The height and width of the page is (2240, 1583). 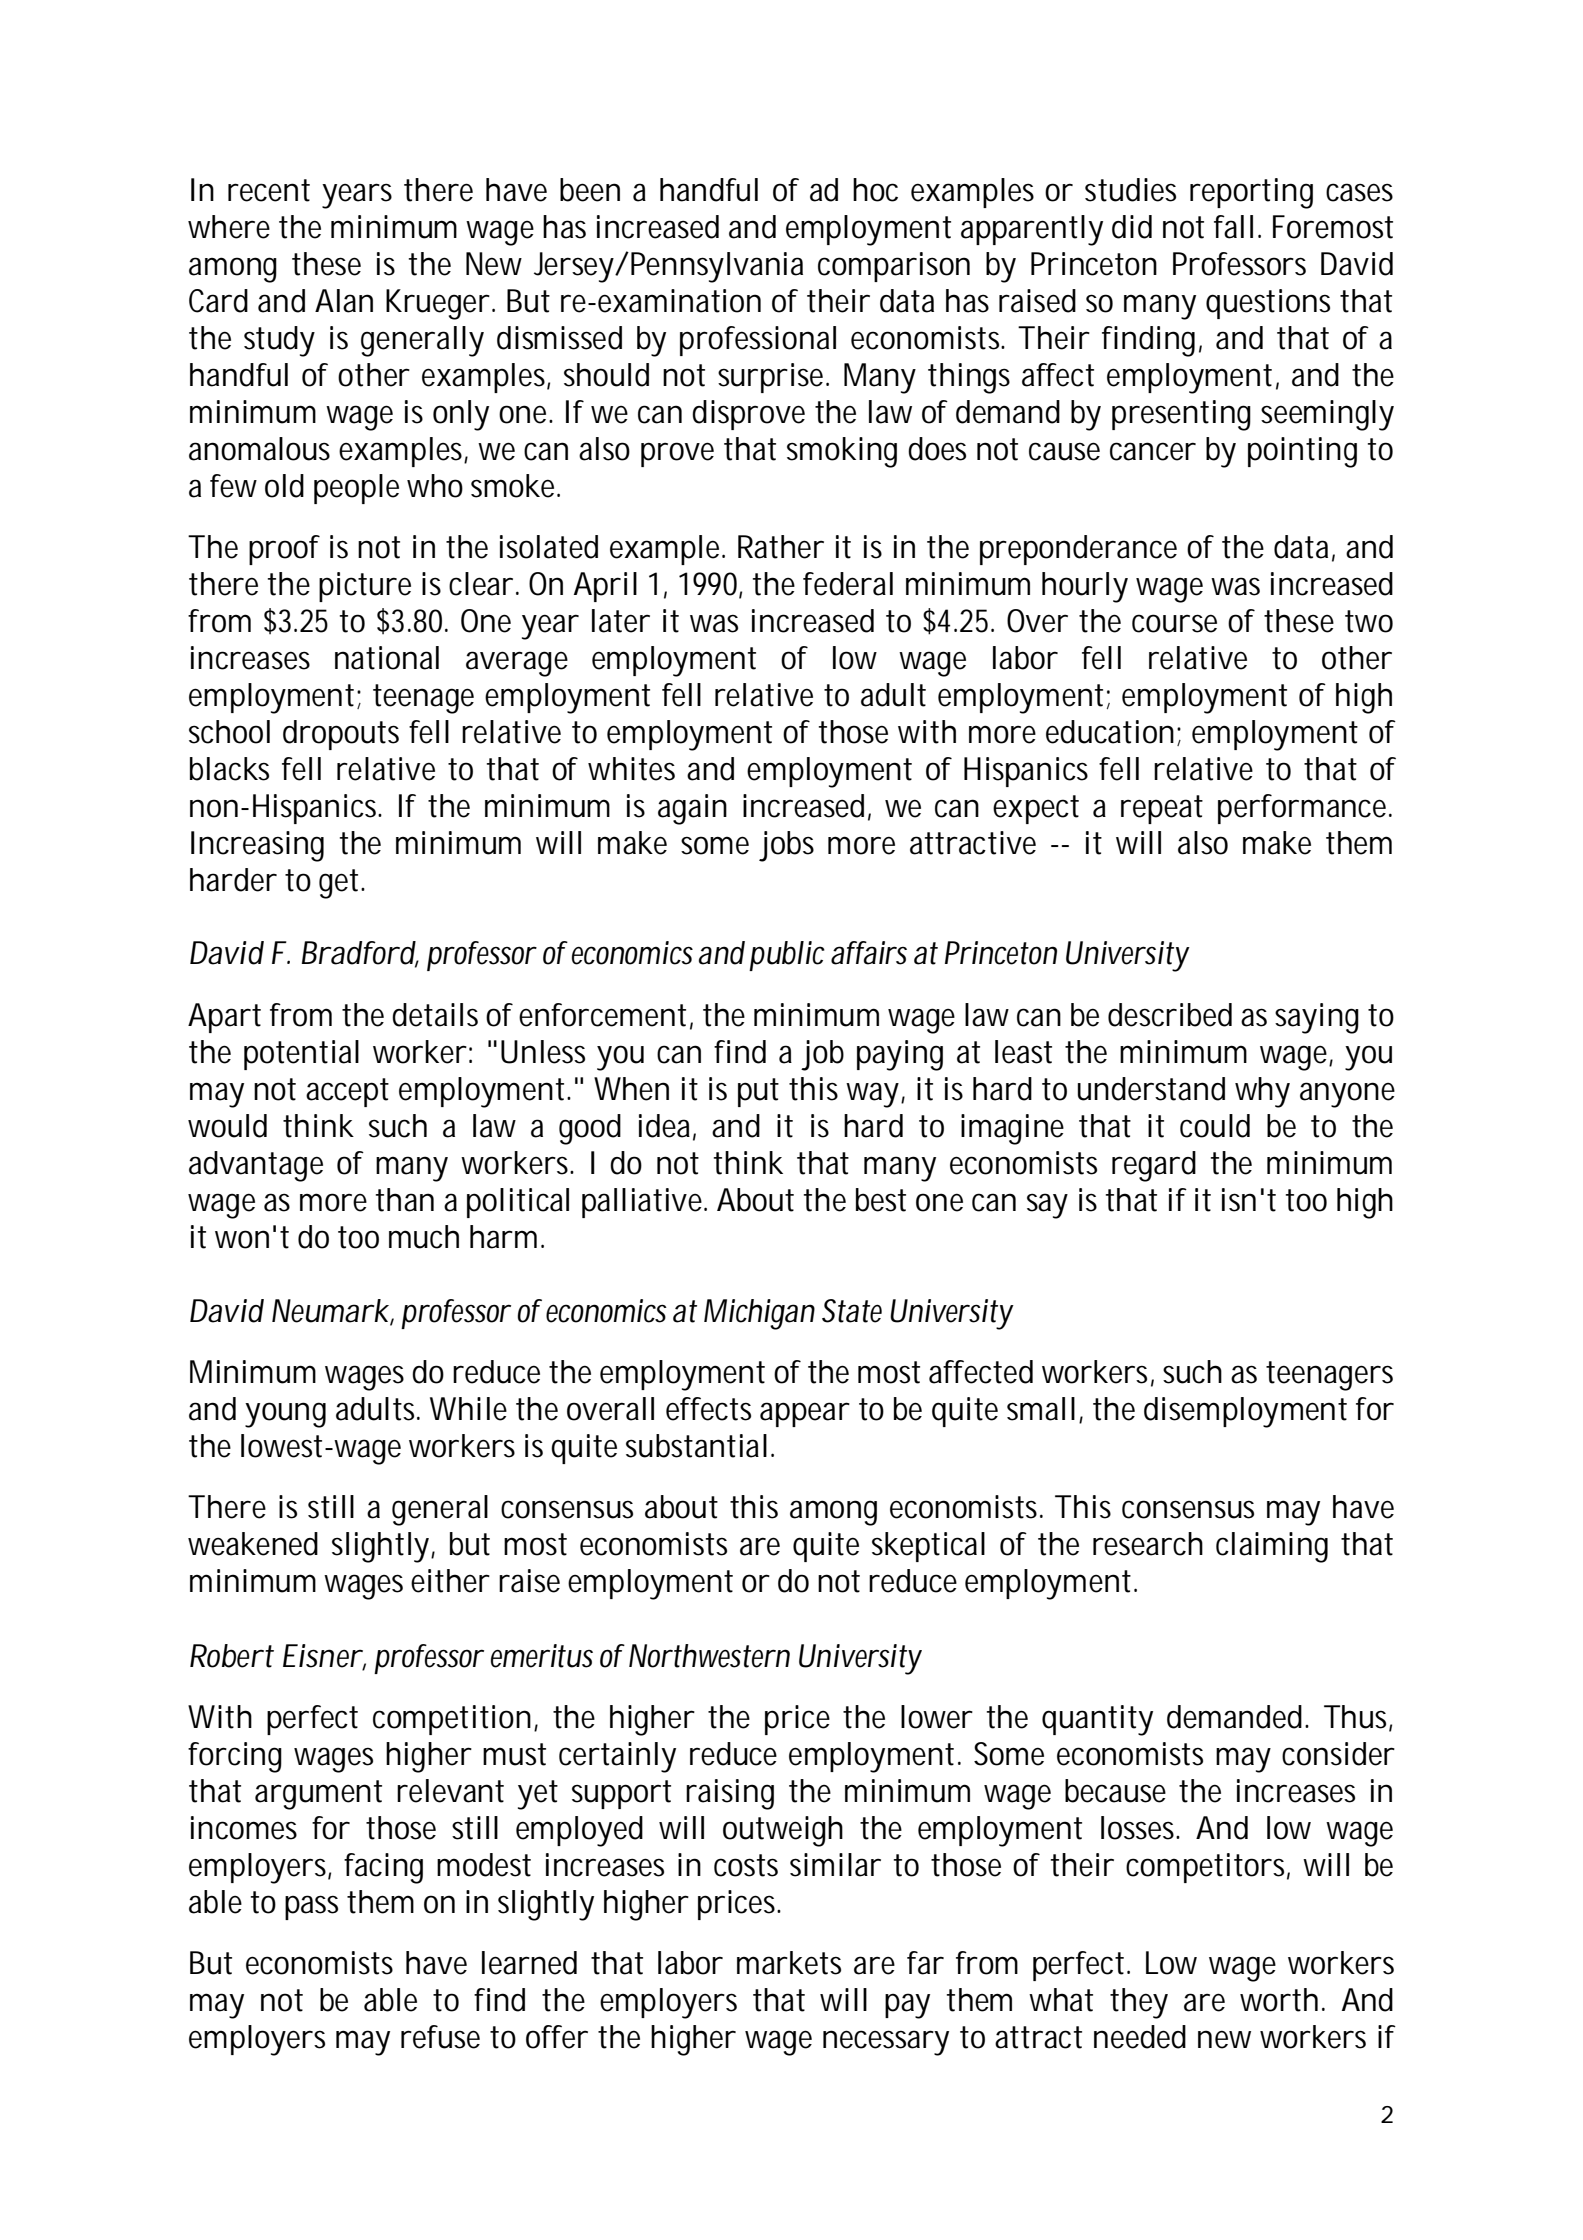 What do you see at coordinates (928, 1547) in the page?
I see `skeptical` at bounding box center [928, 1547].
